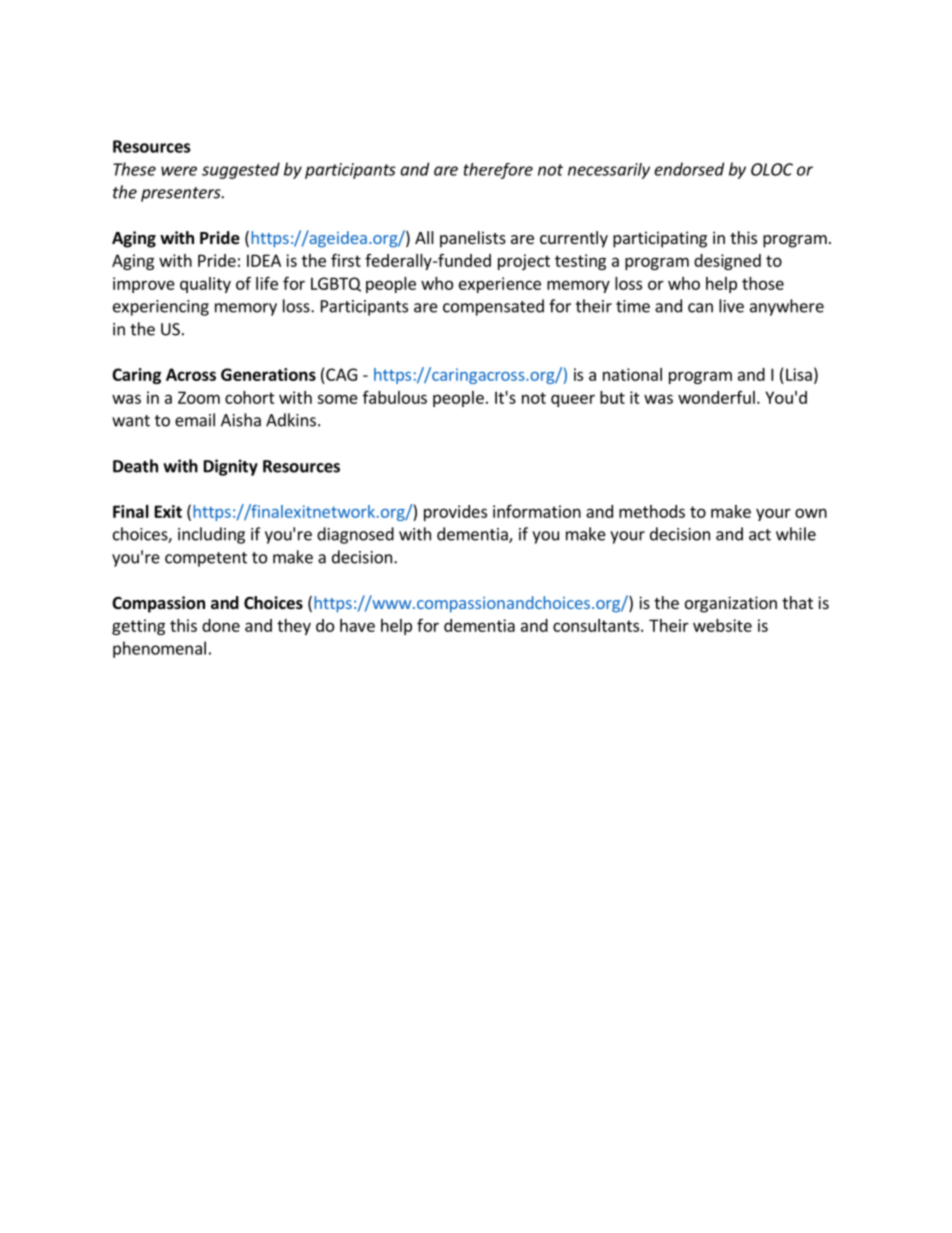 Image resolution: width=952 pixels, height=1233 pixels. Describe the element at coordinates (395, 397) in the screenshot. I see `fabulous` at that location.
